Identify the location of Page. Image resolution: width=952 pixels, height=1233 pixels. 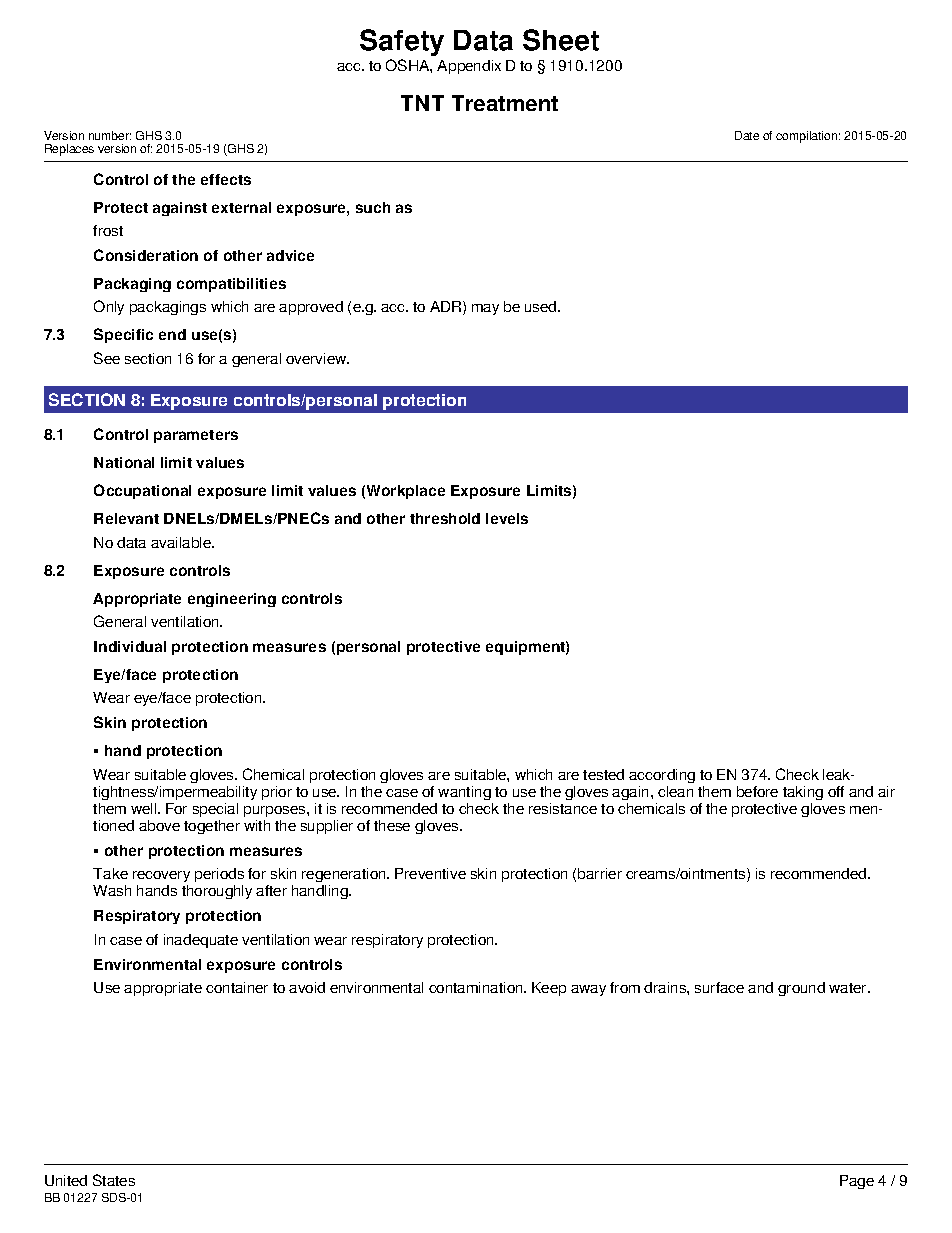
(857, 1182).
